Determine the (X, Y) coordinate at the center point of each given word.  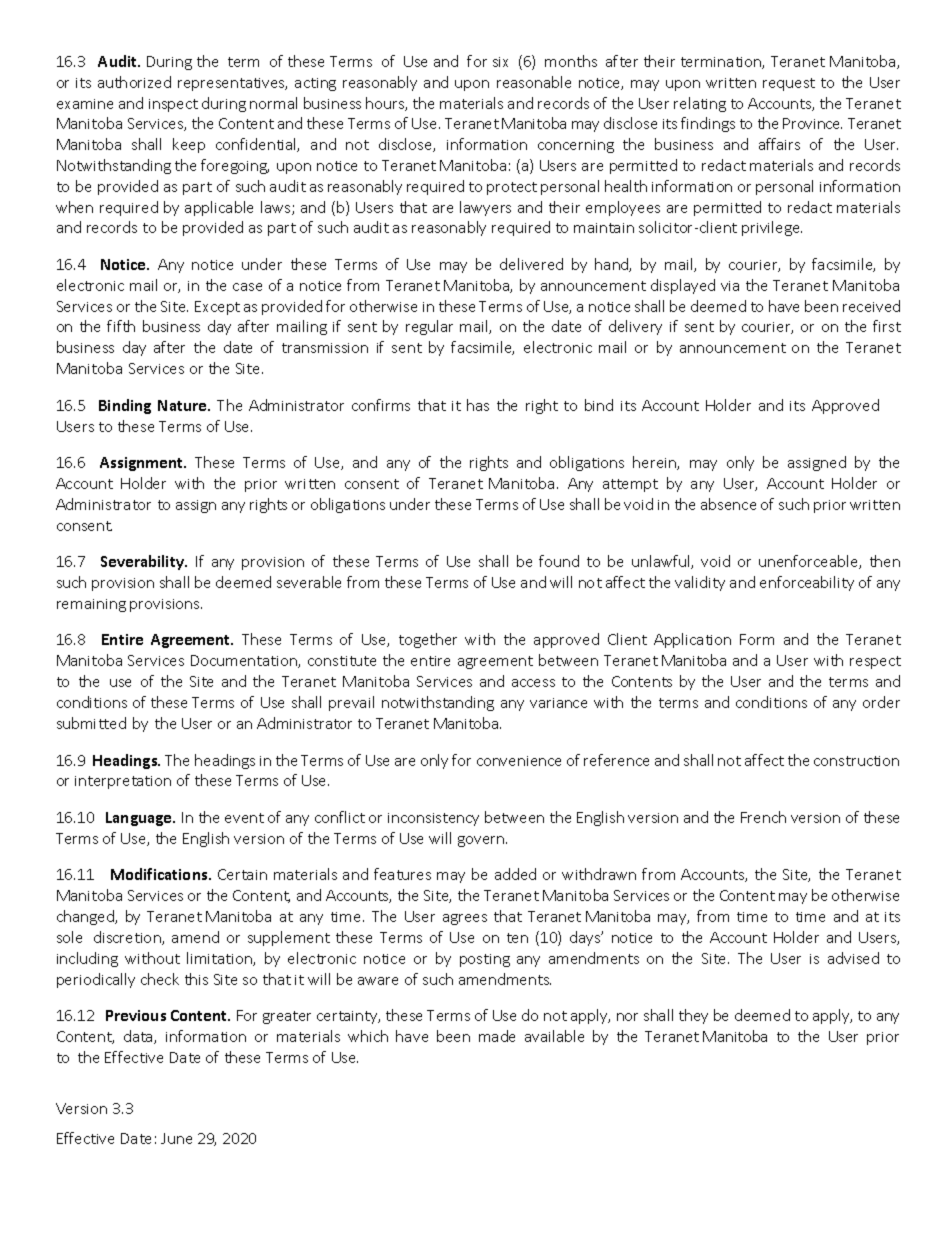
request (789, 84)
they (693, 1016)
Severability (143, 562)
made (497, 1036)
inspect (173, 105)
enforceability (807, 583)
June (176, 1138)
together (428, 640)
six (500, 62)
